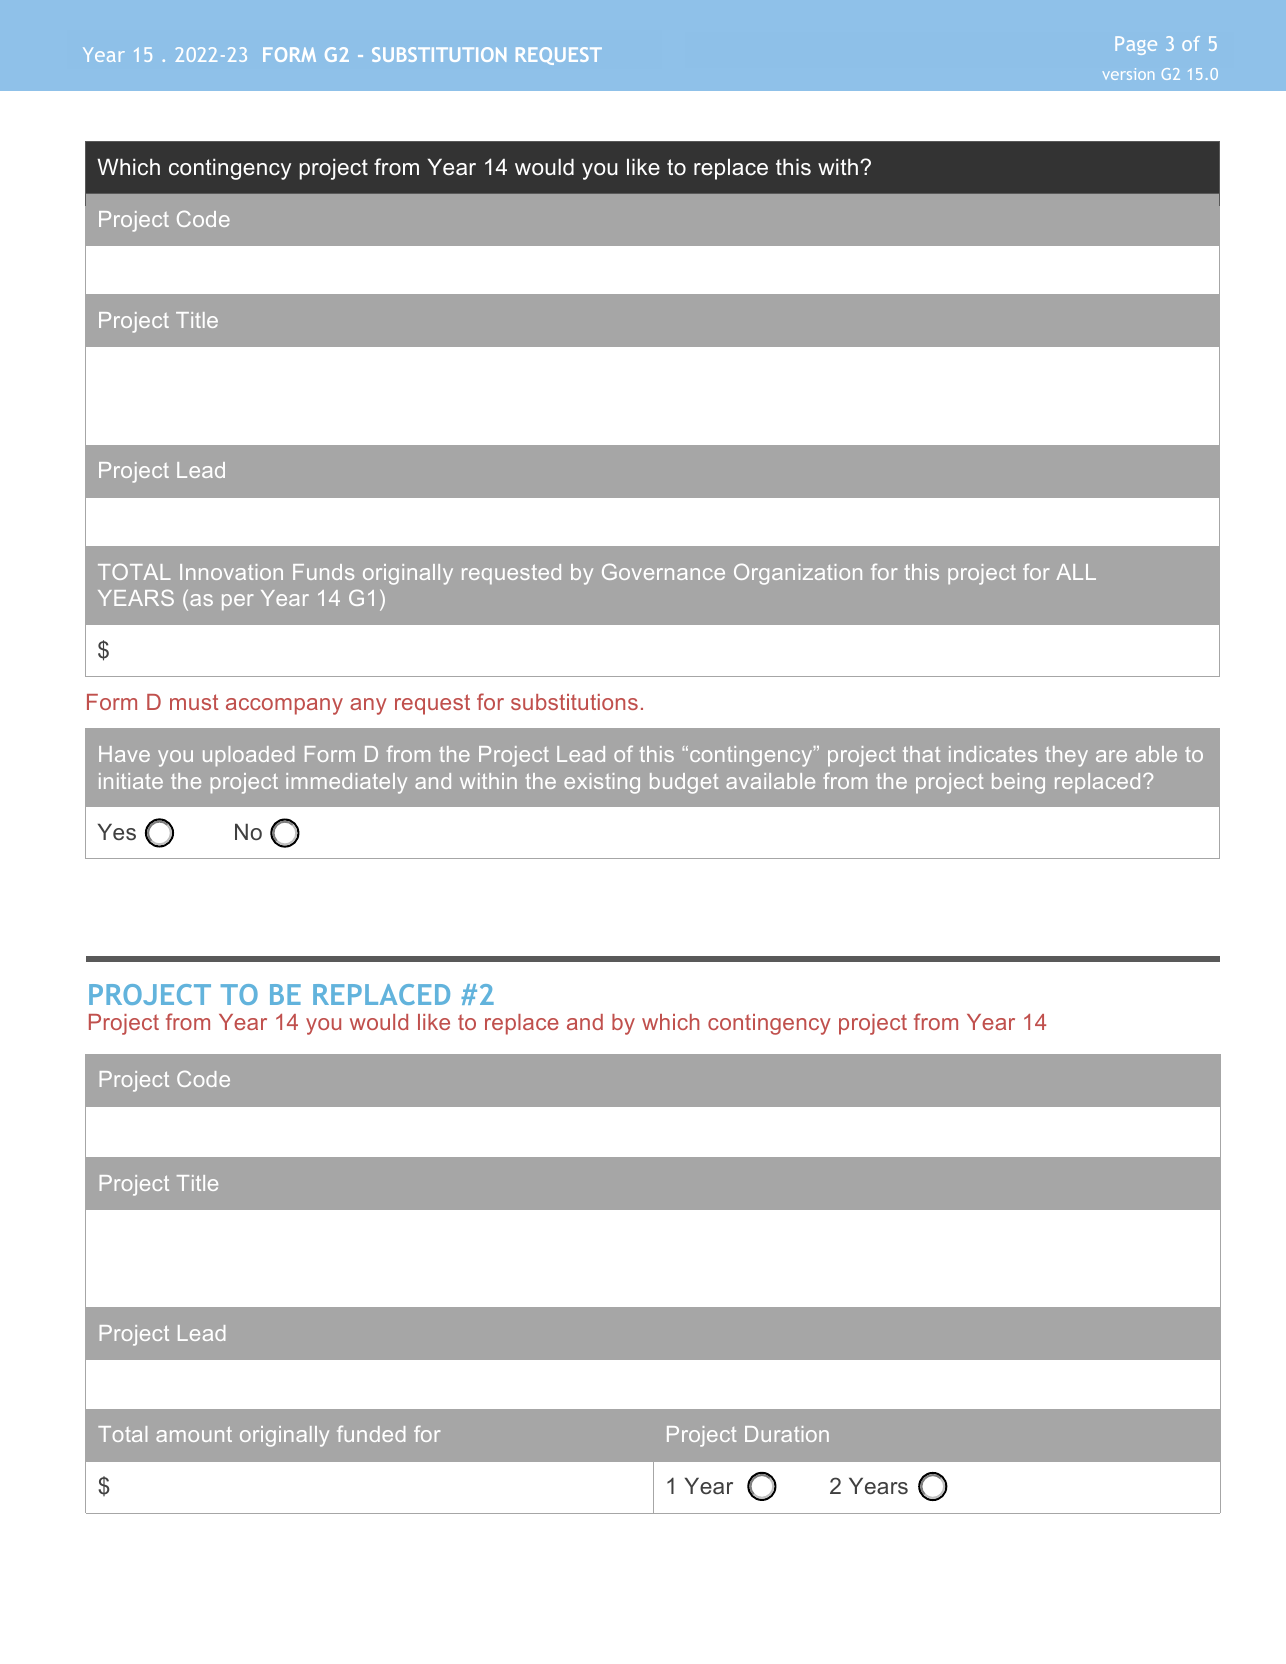  What do you see at coordinates (602, 783) in the screenshot?
I see `existing` at bounding box center [602, 783].
